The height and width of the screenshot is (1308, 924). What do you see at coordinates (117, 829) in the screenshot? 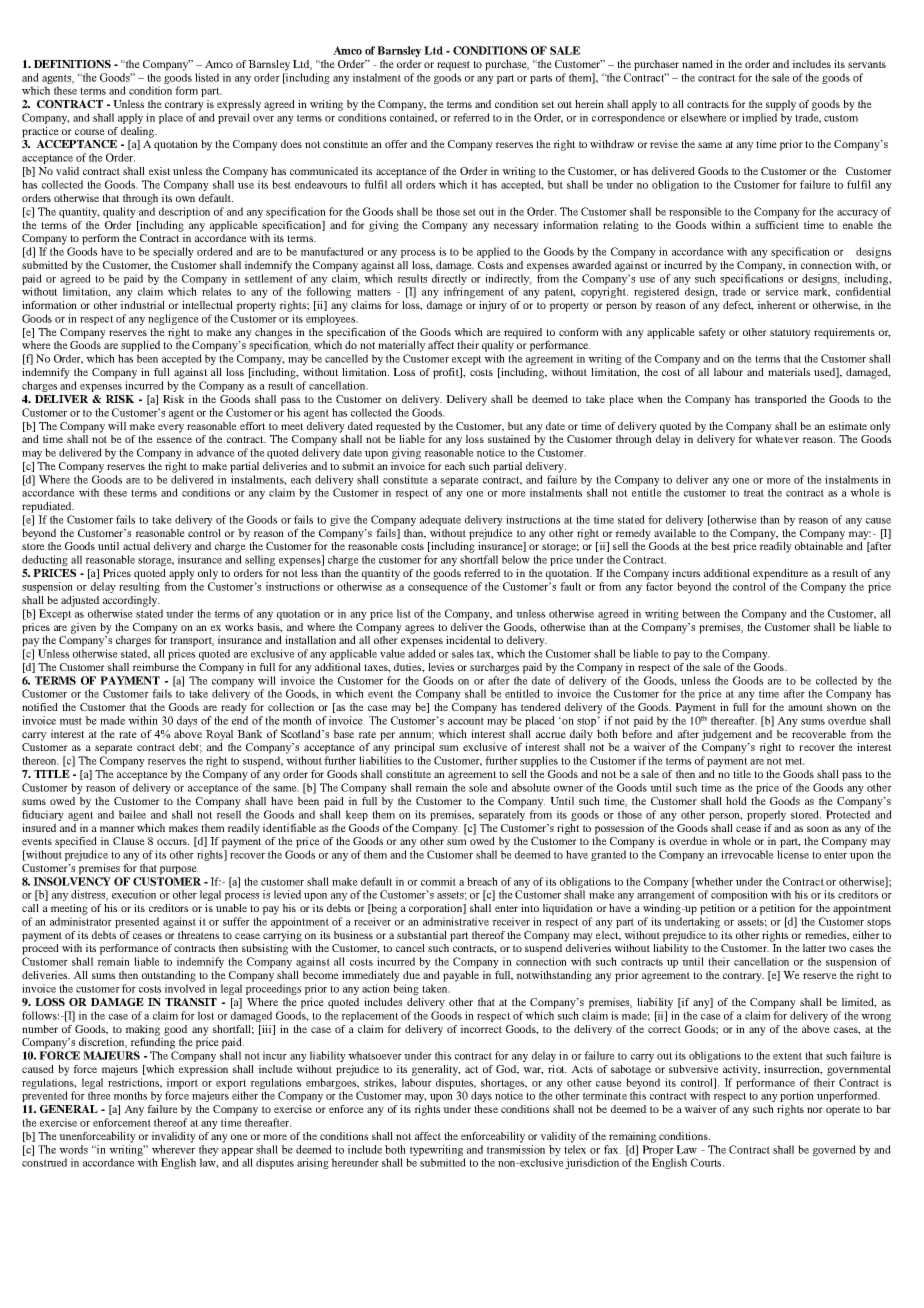
I see `manner` at bounding box center [117, 829].
